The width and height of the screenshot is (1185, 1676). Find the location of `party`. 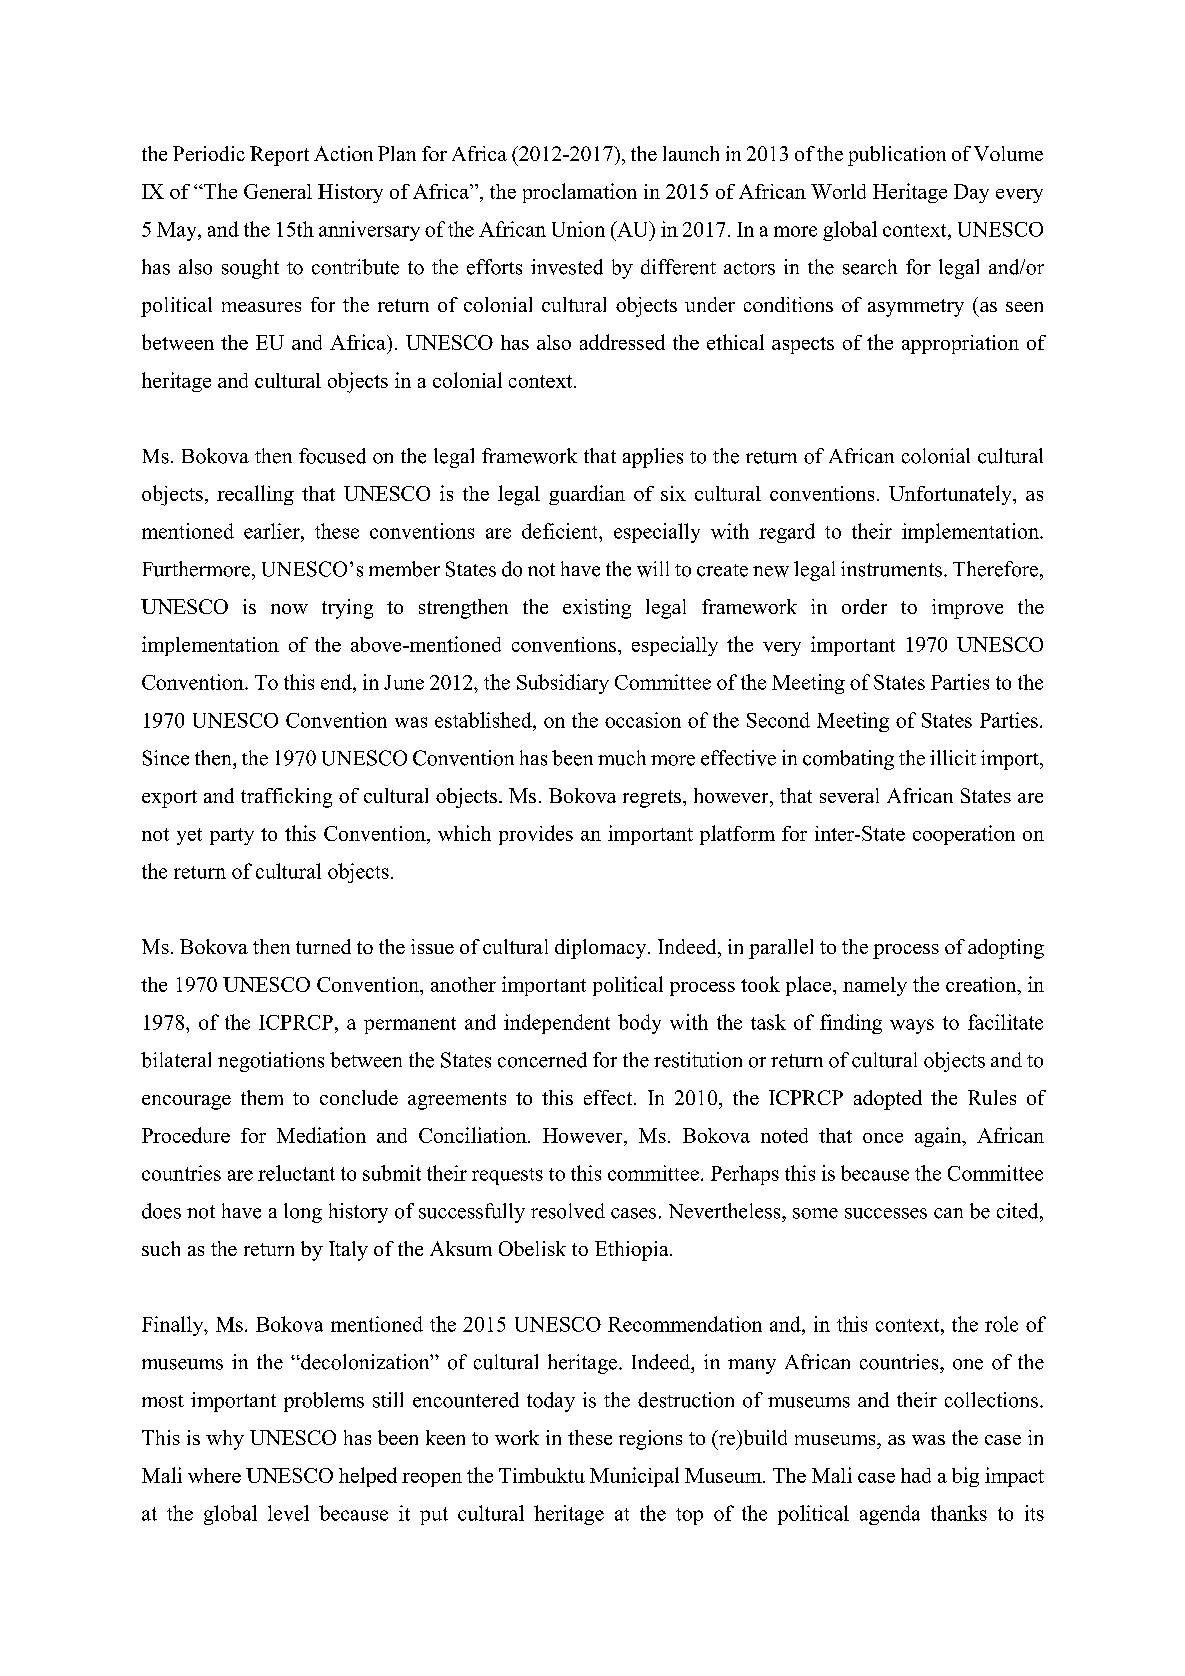

party is located at coordinates (232, 836).
